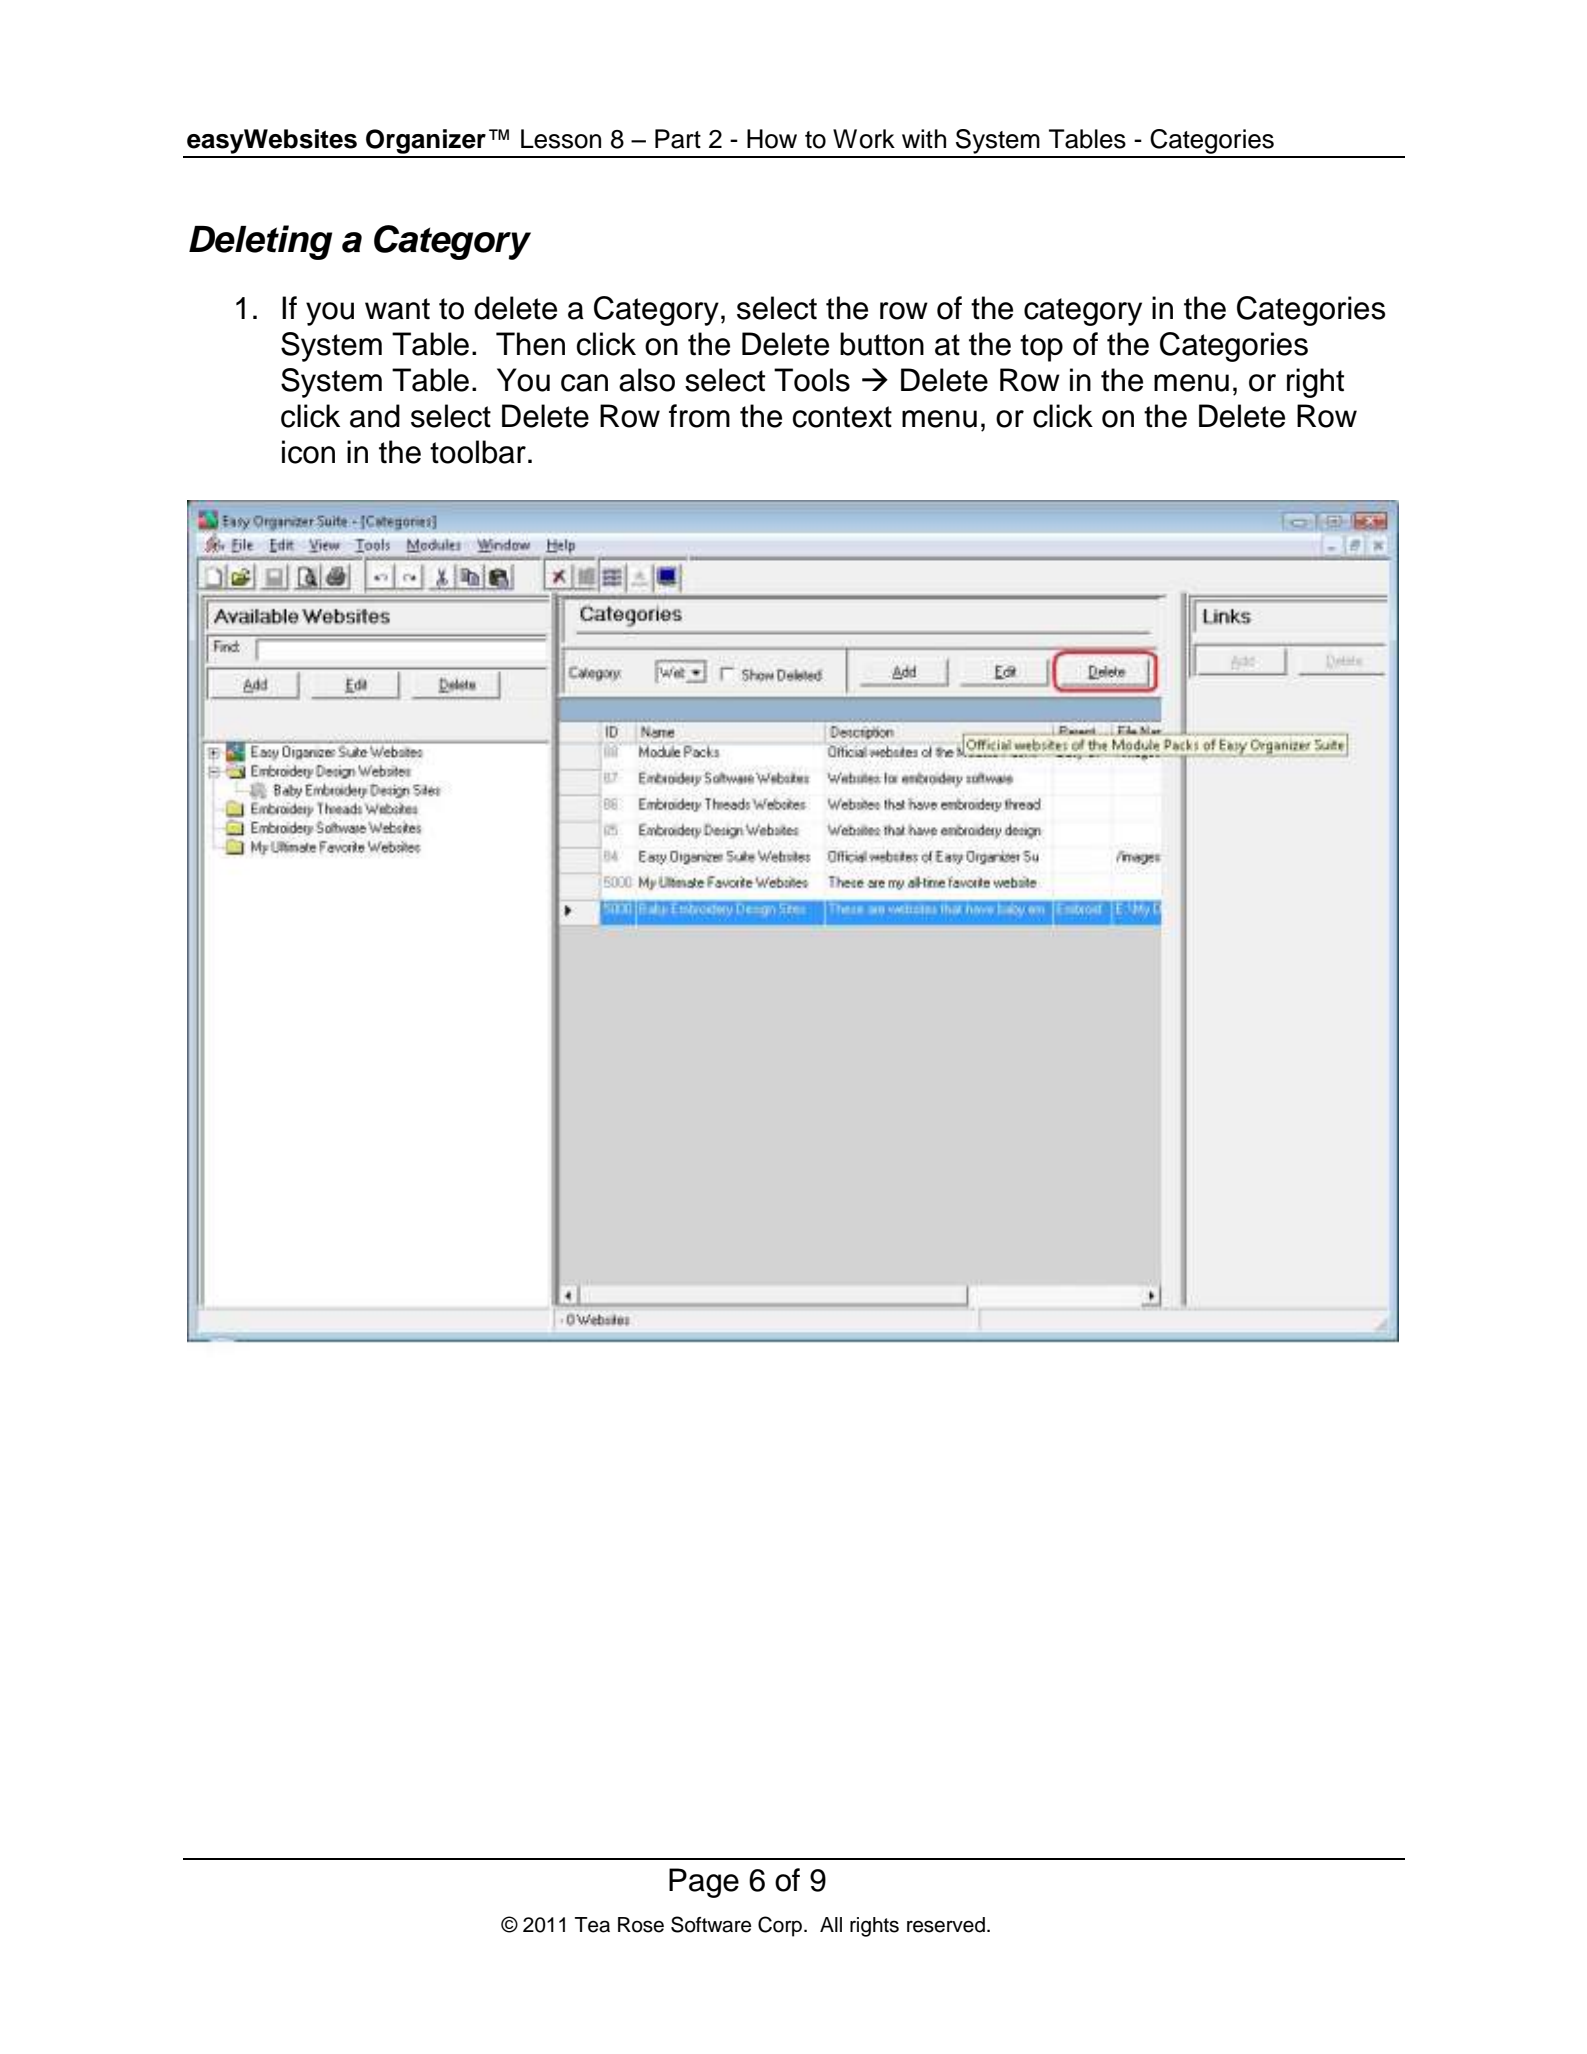 The height and width of the page is (2054, 1587). What do you see at coordinates (678, 139) in the page?
I see `Part` at bounding box center [678, 139].
